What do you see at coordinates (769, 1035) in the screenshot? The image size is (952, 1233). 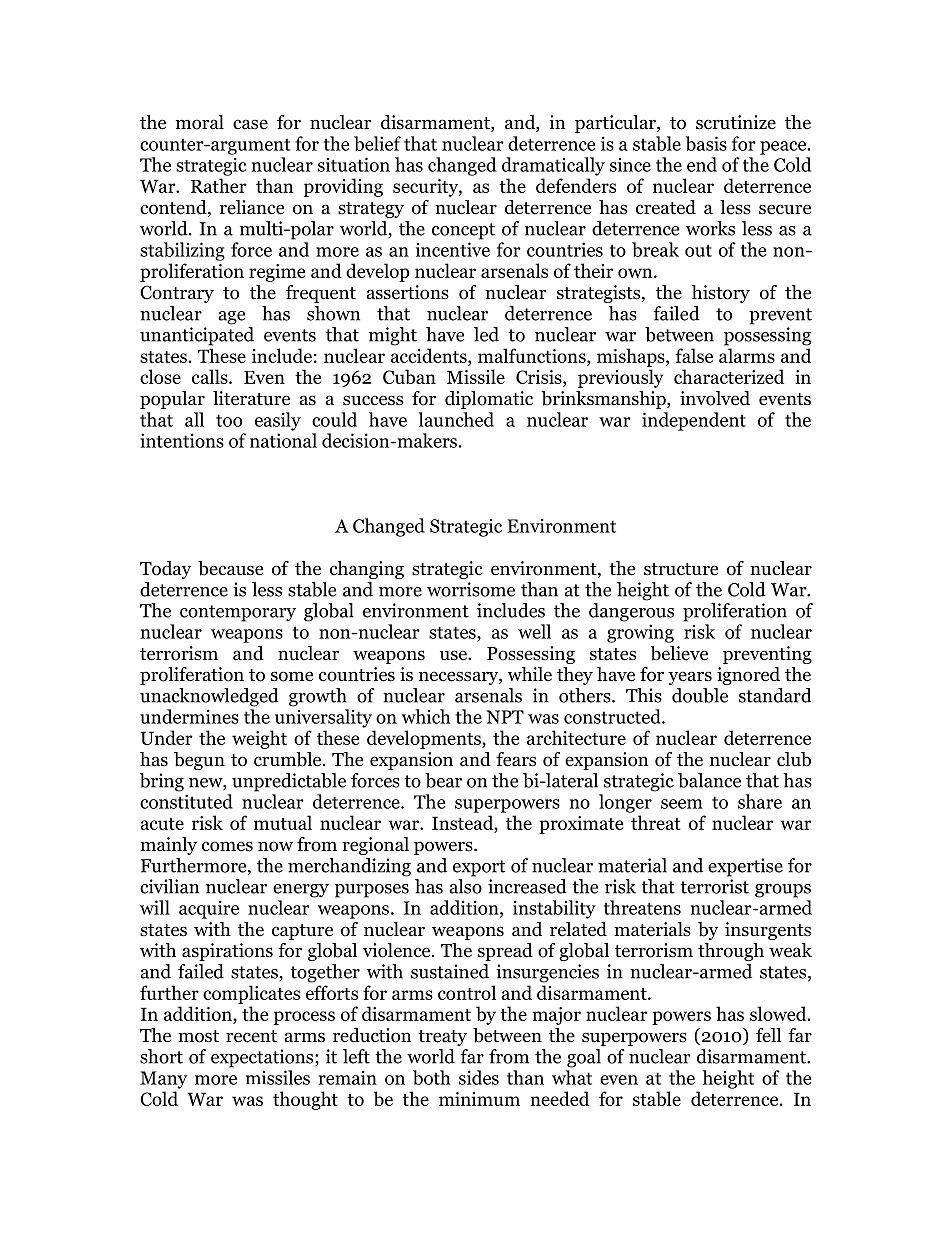 I see `fell` at bounding box center [769, 1035].
